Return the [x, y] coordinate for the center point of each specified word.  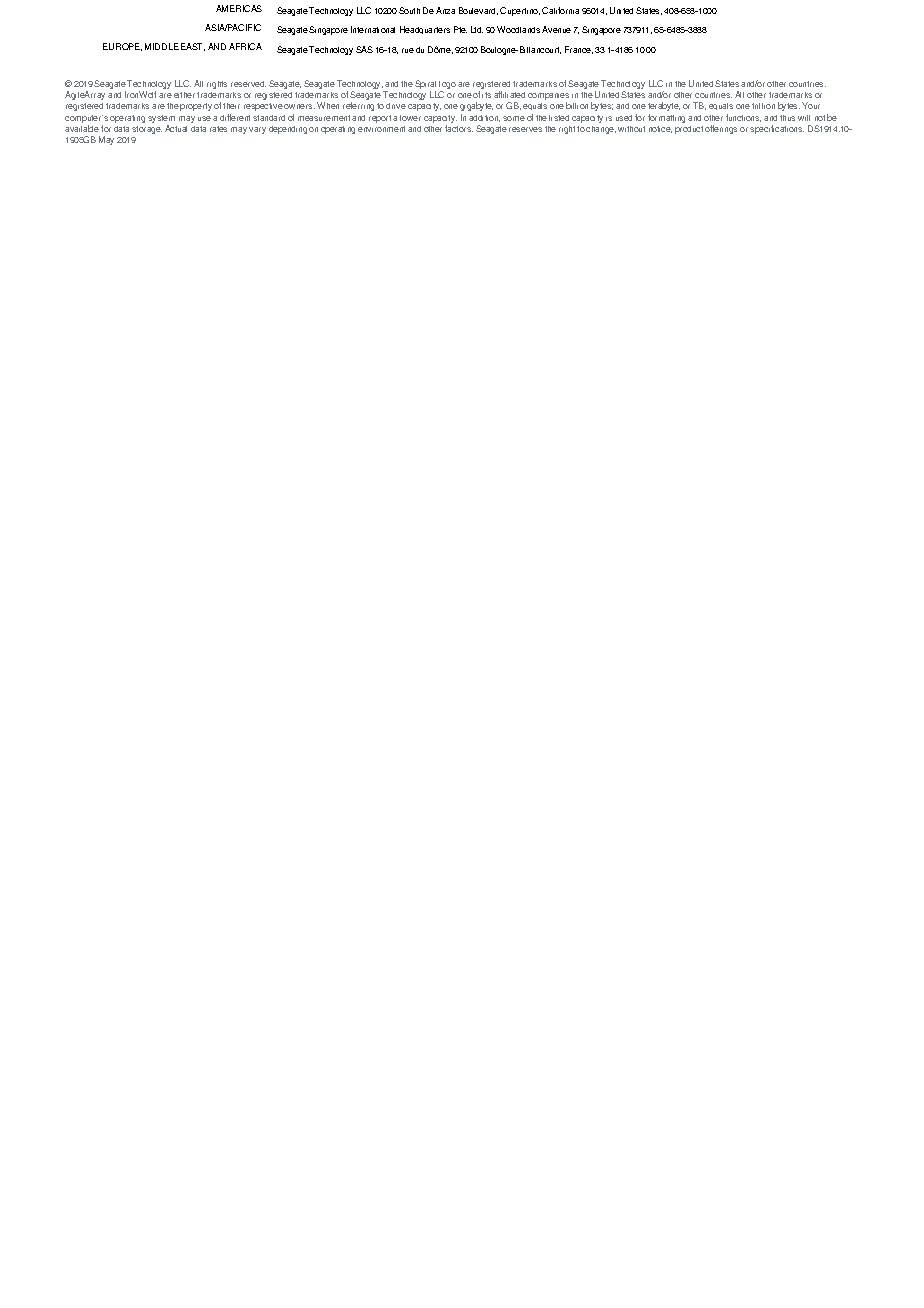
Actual [176, 128]
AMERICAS [239, 8]
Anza [445, 10]
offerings [721, 129]
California [560, 10]
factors [459, 128]
